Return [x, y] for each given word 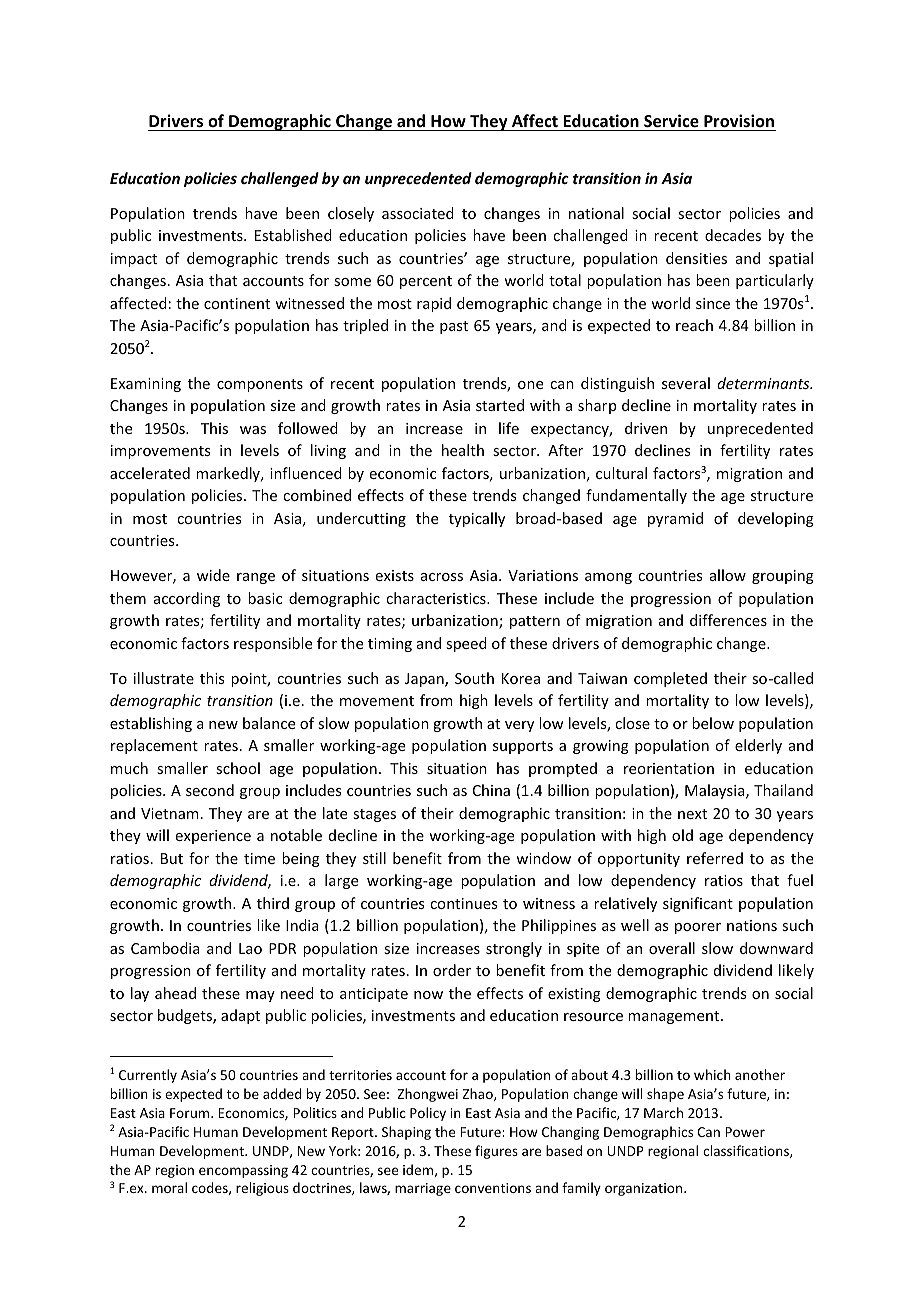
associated [418, 213]
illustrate [164, 678]
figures [496, 1152]
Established [293, 235]
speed [466, 644]
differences [728, 620]
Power [745, 1132]
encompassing [243, 1171]
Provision [739, 121]
